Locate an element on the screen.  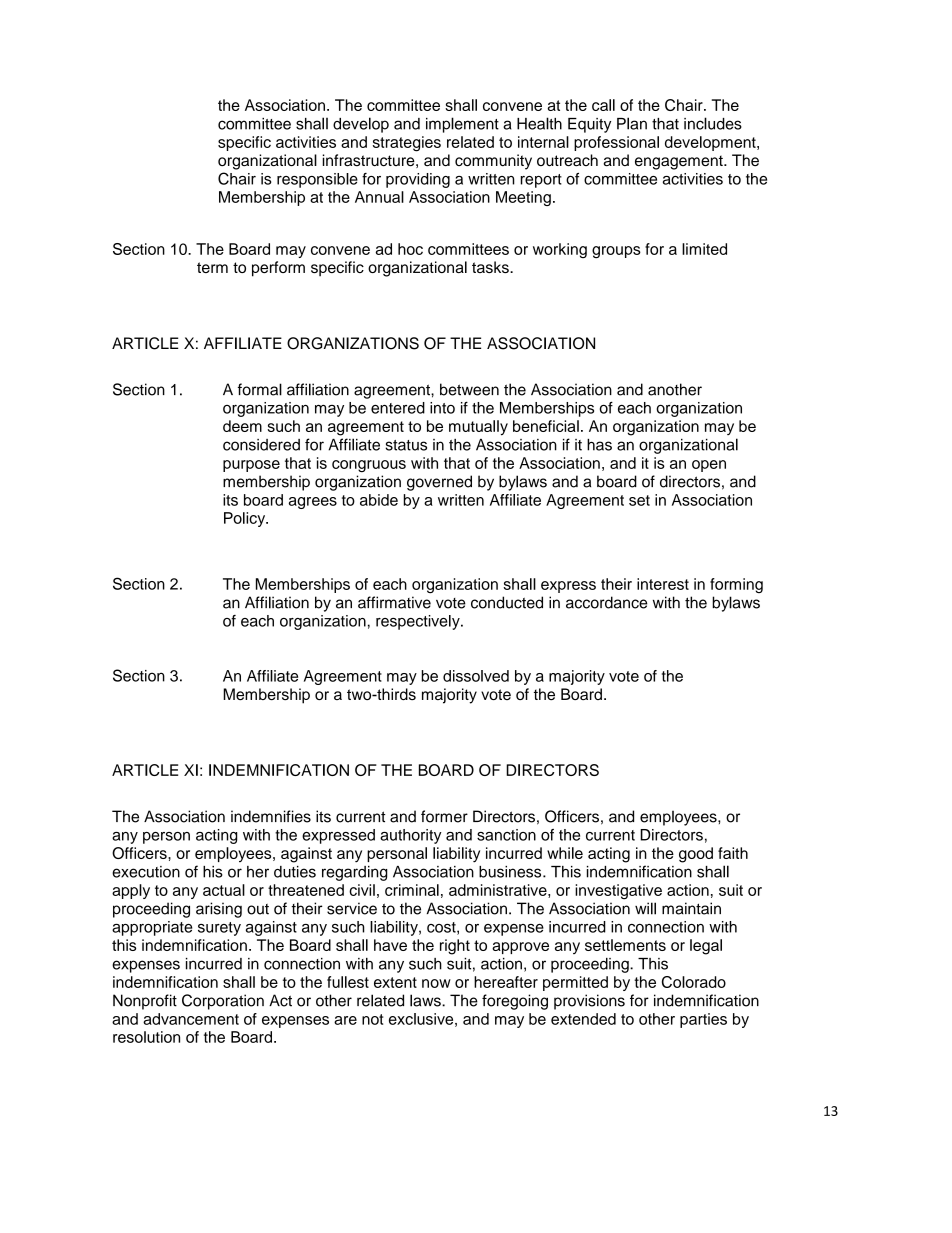
advancement is located at coordinates (191, 1019).
